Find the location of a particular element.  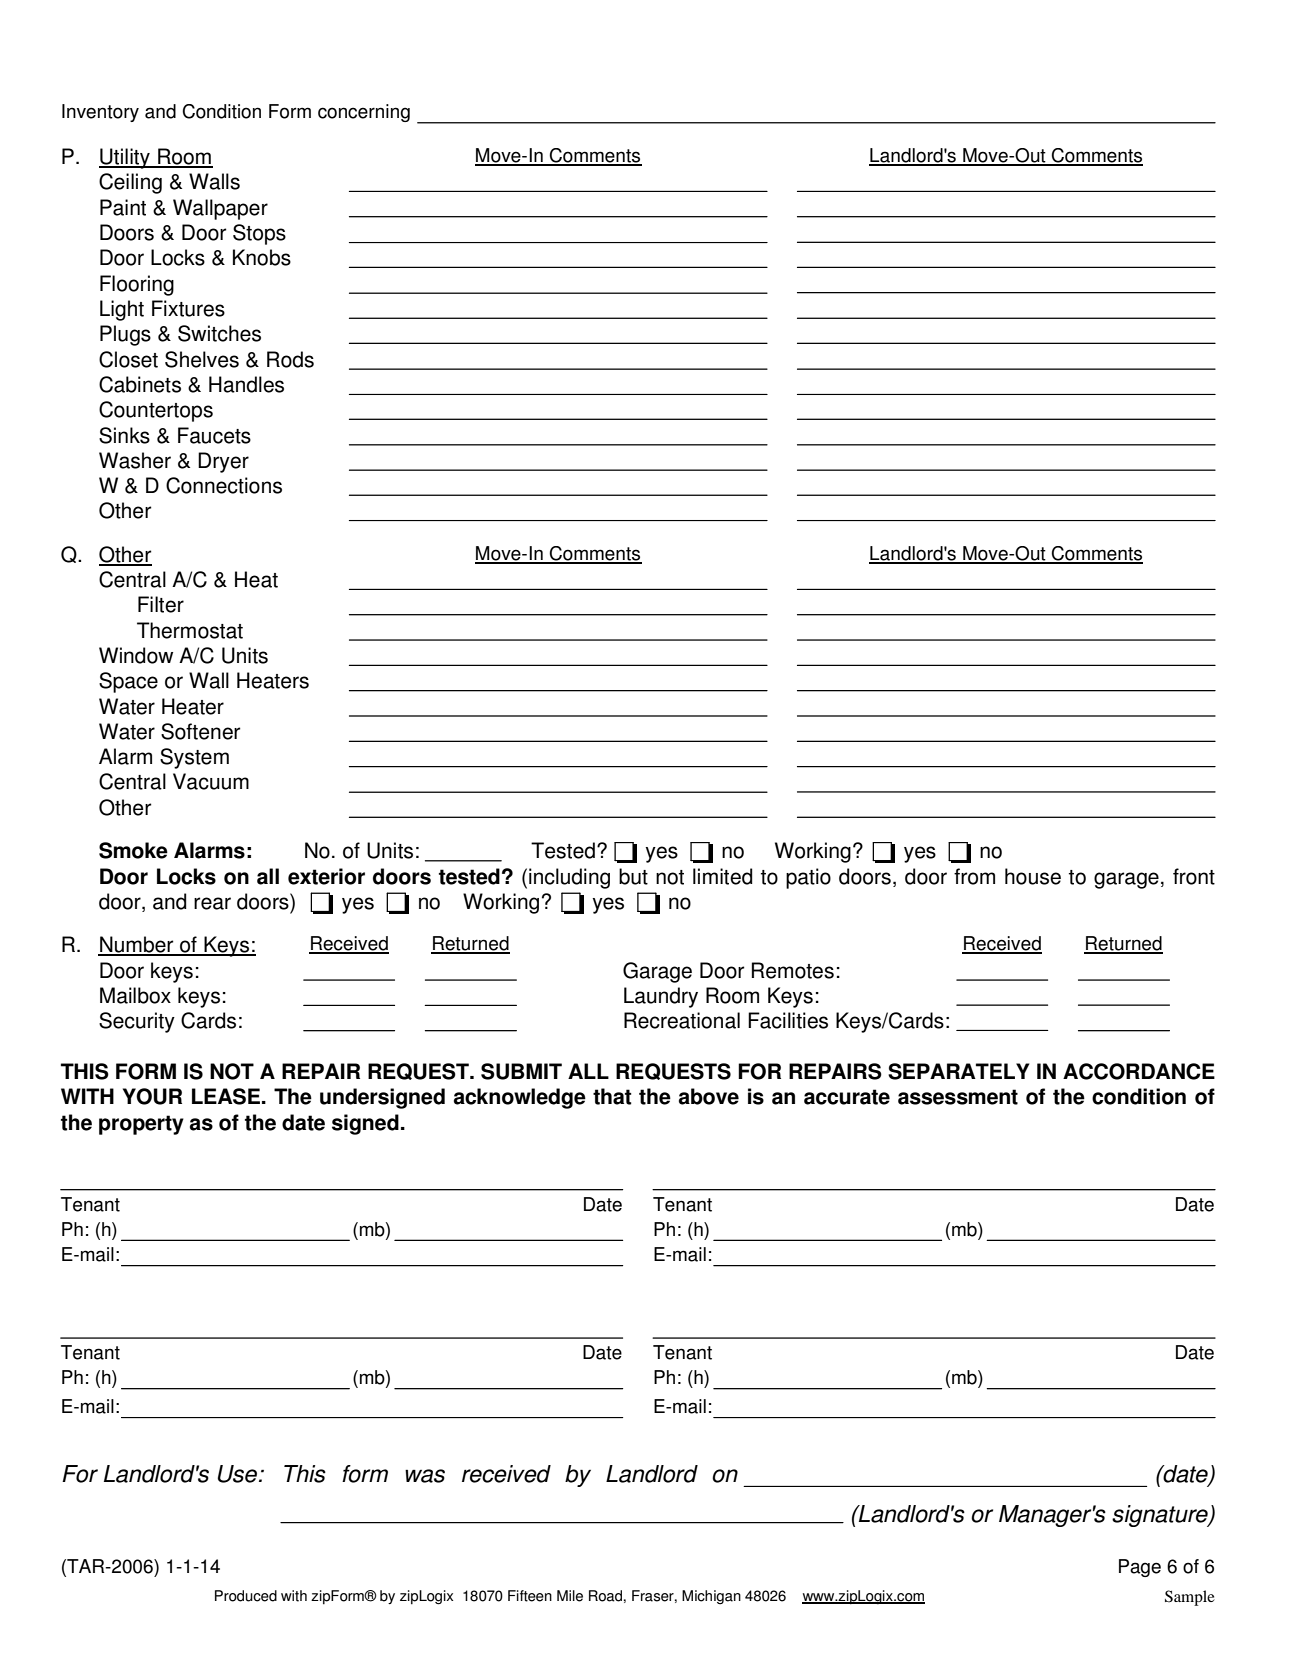

Utility is located at coordinates (125, 158).
